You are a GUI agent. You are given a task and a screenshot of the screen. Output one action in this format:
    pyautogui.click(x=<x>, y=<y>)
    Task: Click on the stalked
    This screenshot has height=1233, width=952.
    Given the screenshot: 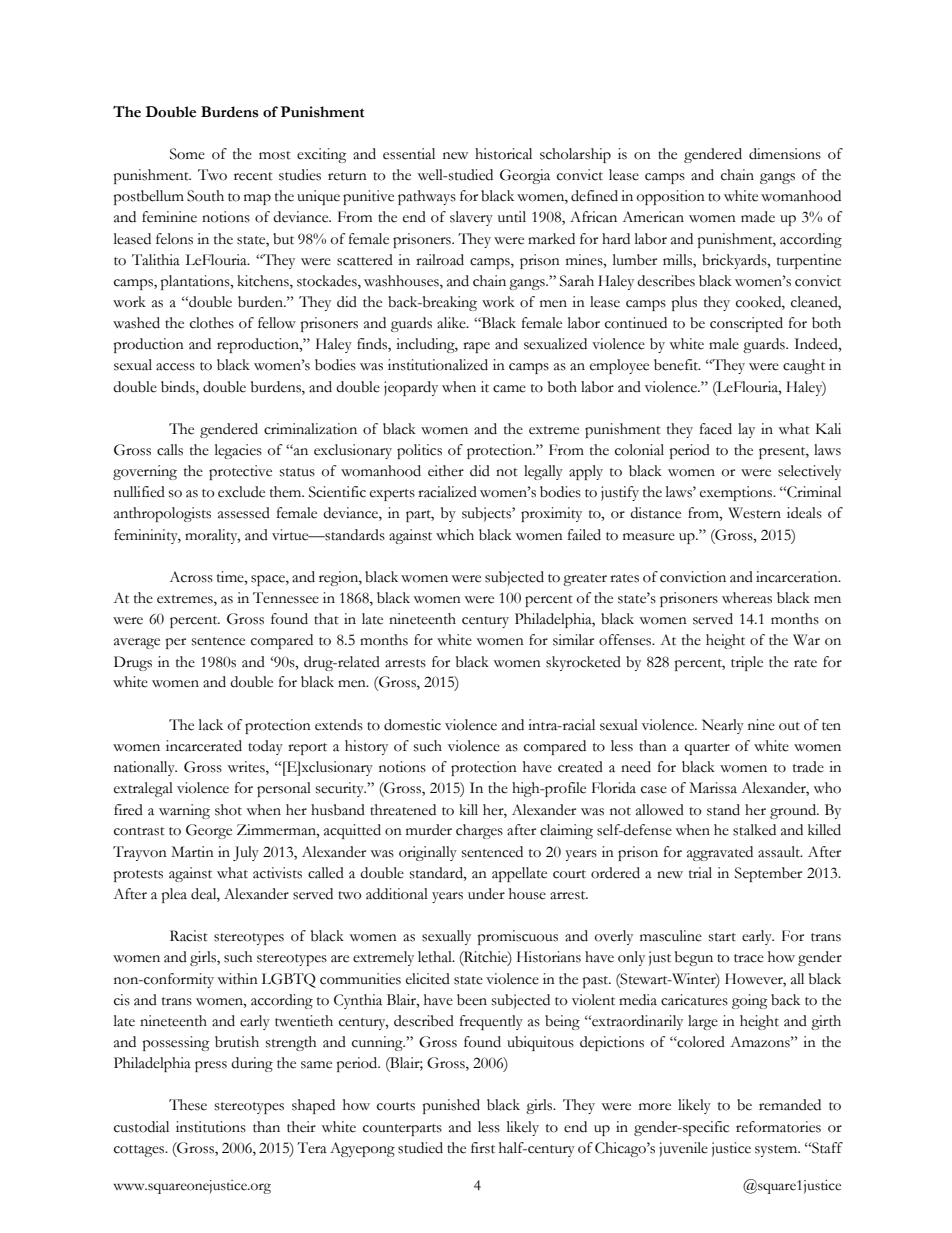 What is the action you would take?
    pyautogui.click(x=754, y=830)
